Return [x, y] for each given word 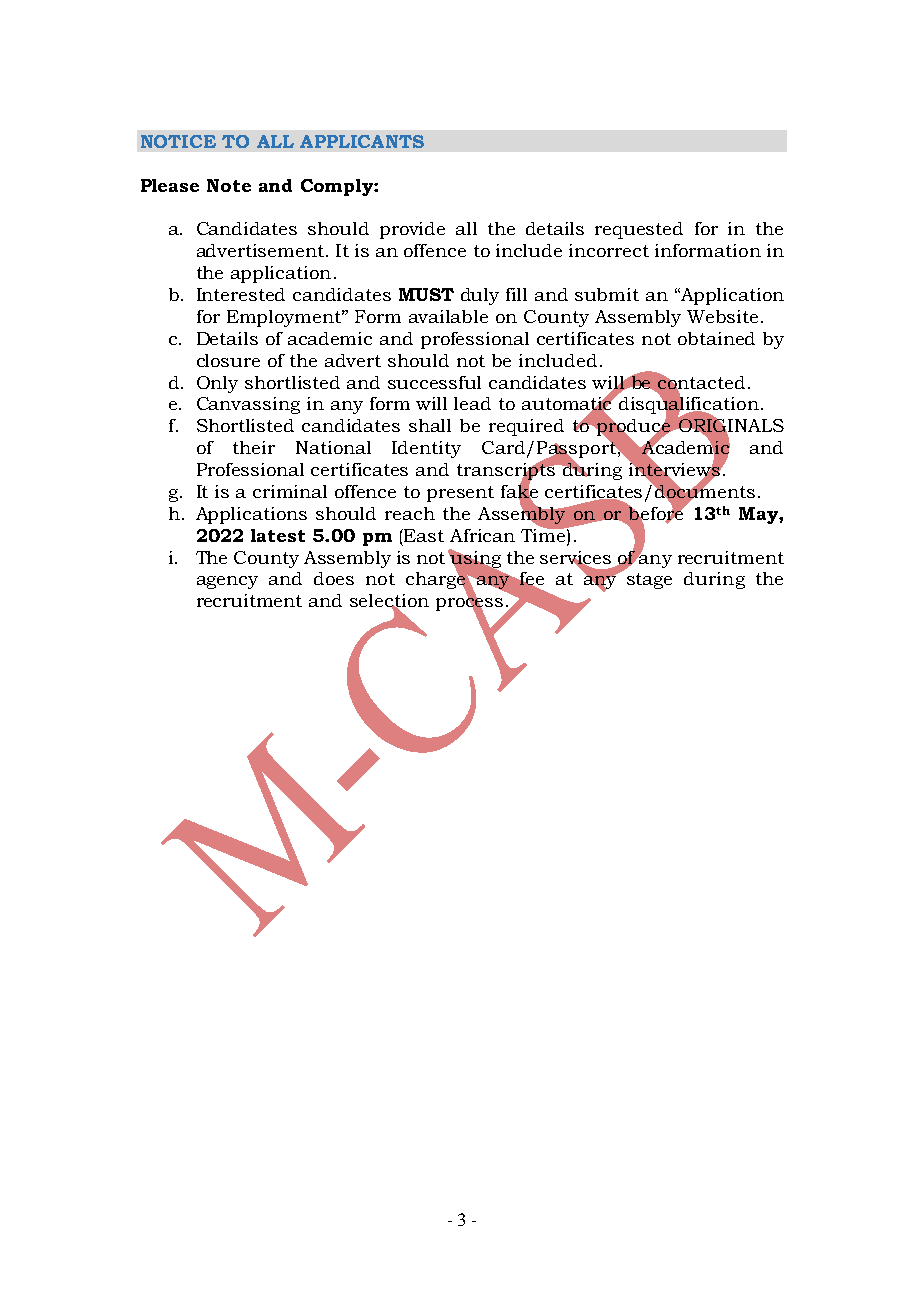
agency [227, 582]
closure [228, 360]
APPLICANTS [362, 141]
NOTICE [178, 141]
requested [639, 230]
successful [434, 382]
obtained [716, 338]
